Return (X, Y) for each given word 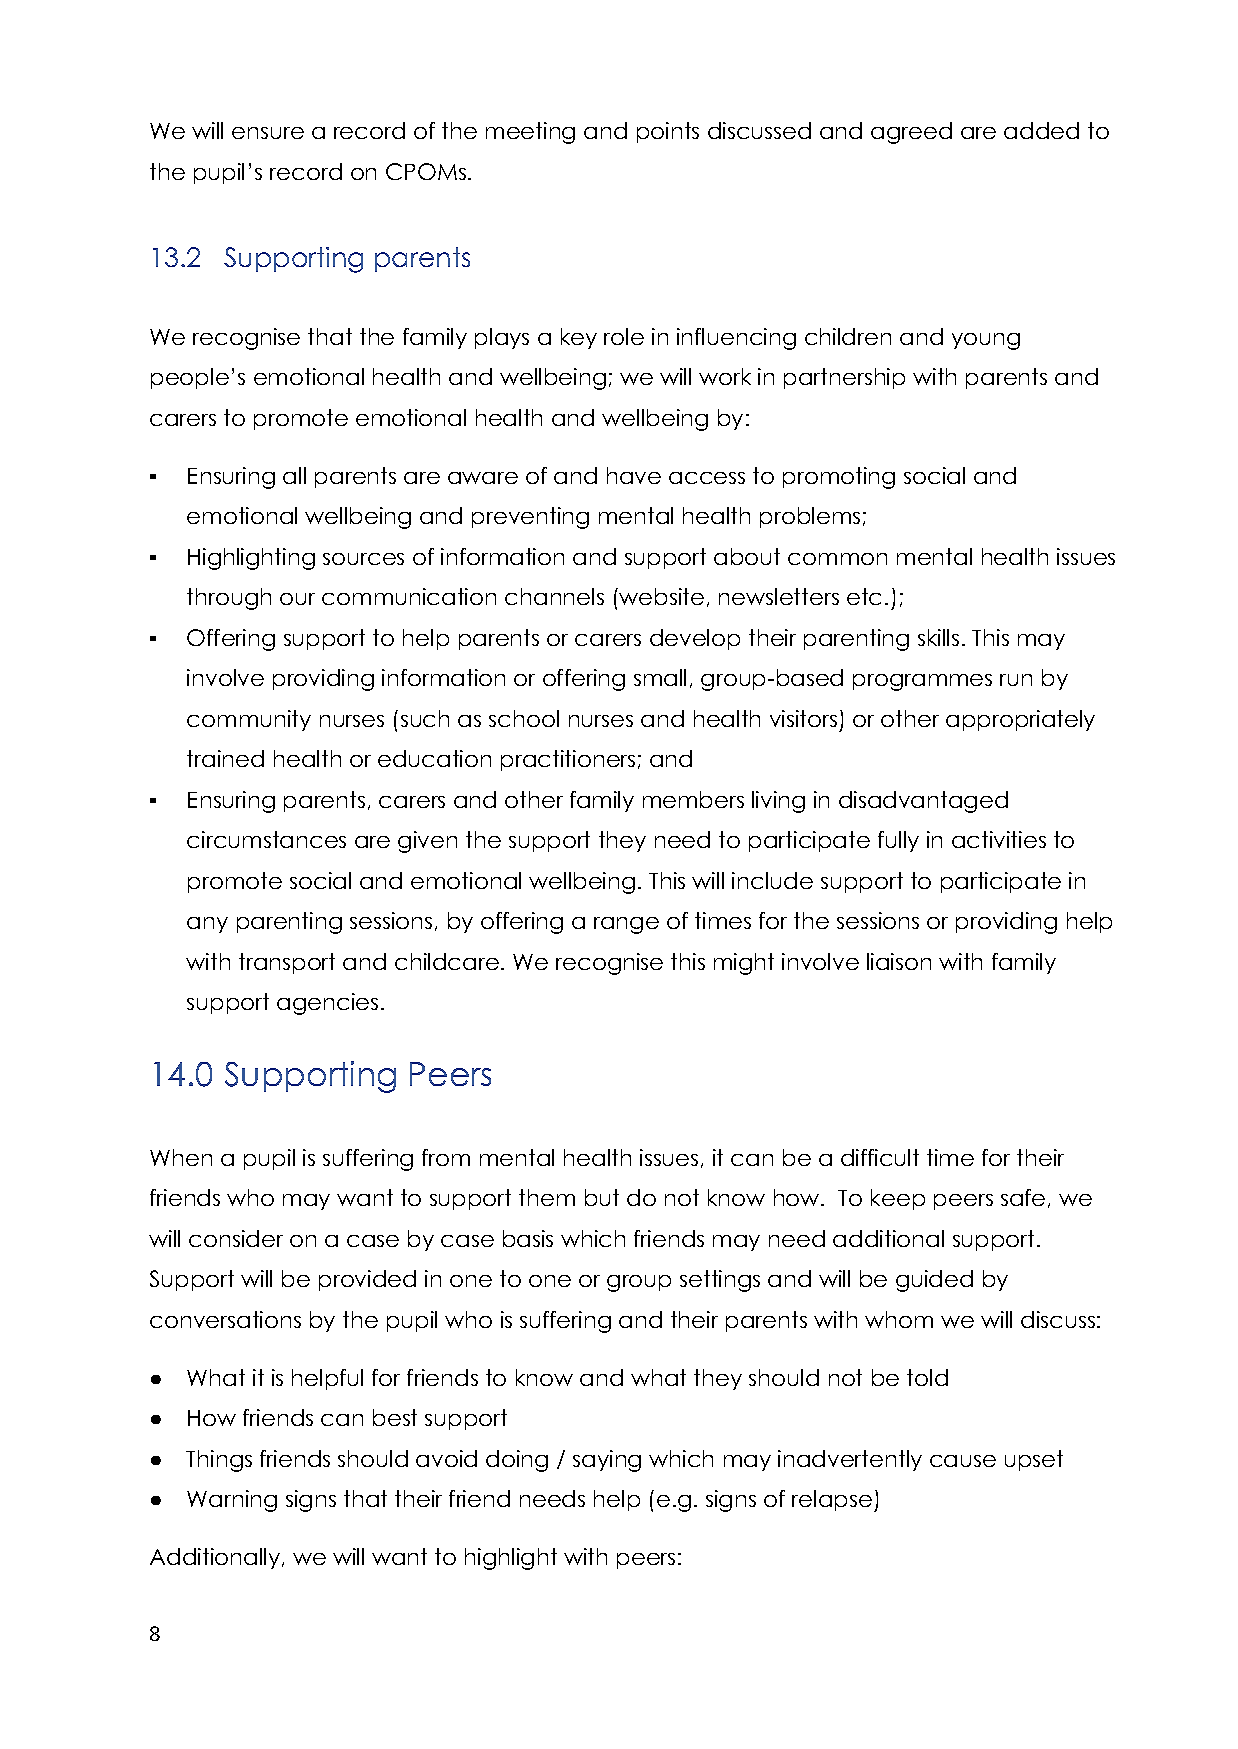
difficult (880, 1157)
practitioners (568, 760)
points (668, 132)
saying (607, 1461)
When (181, 1157)
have (634, 475)
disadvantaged (923, 802)
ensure (268, 133)
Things (219, 1461)
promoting (839, 478)
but (602, 1197)
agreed (911, 133)
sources (363, 559)
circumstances (266, 839)
